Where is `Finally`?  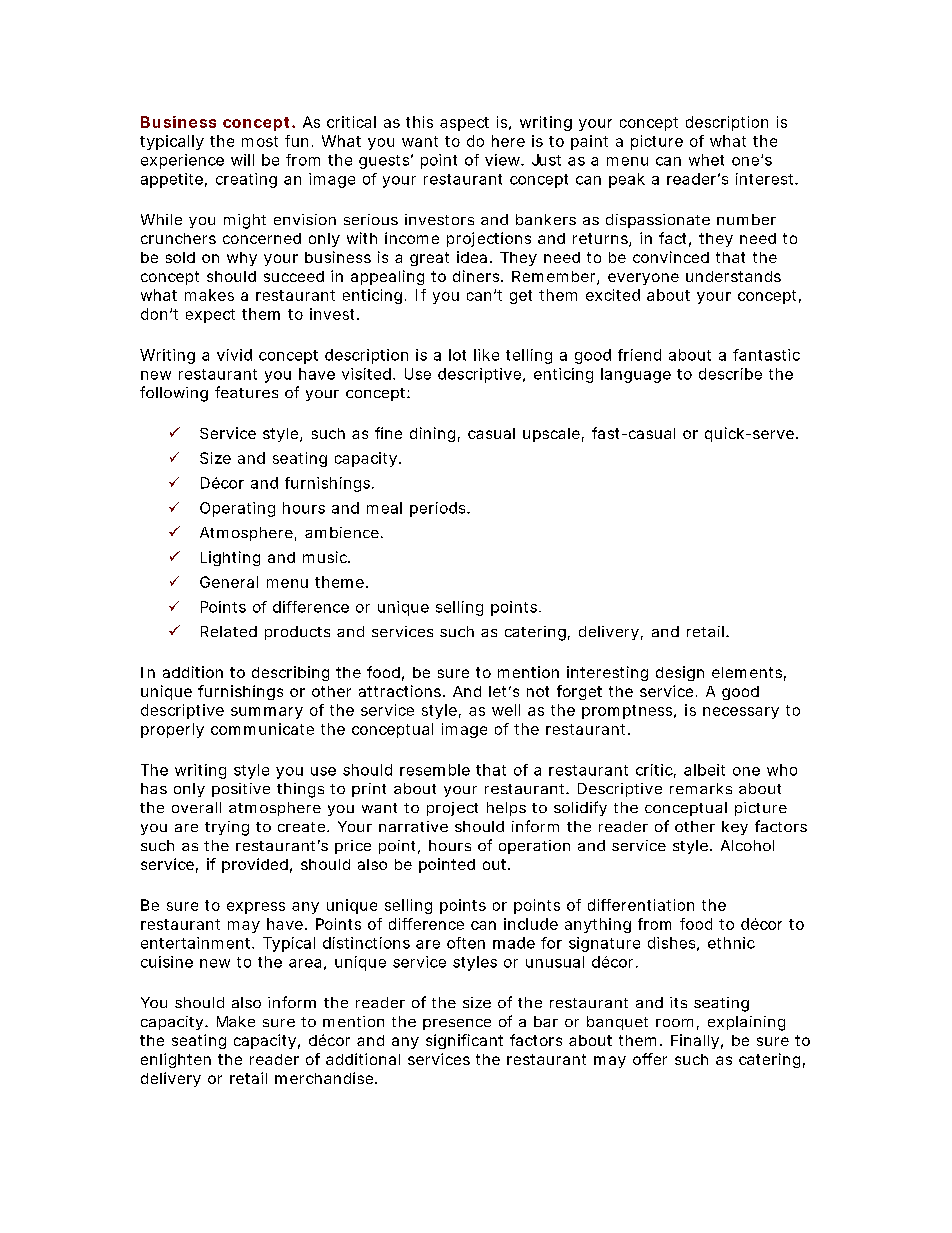 Finally is located at coordinates (695, 1041).
